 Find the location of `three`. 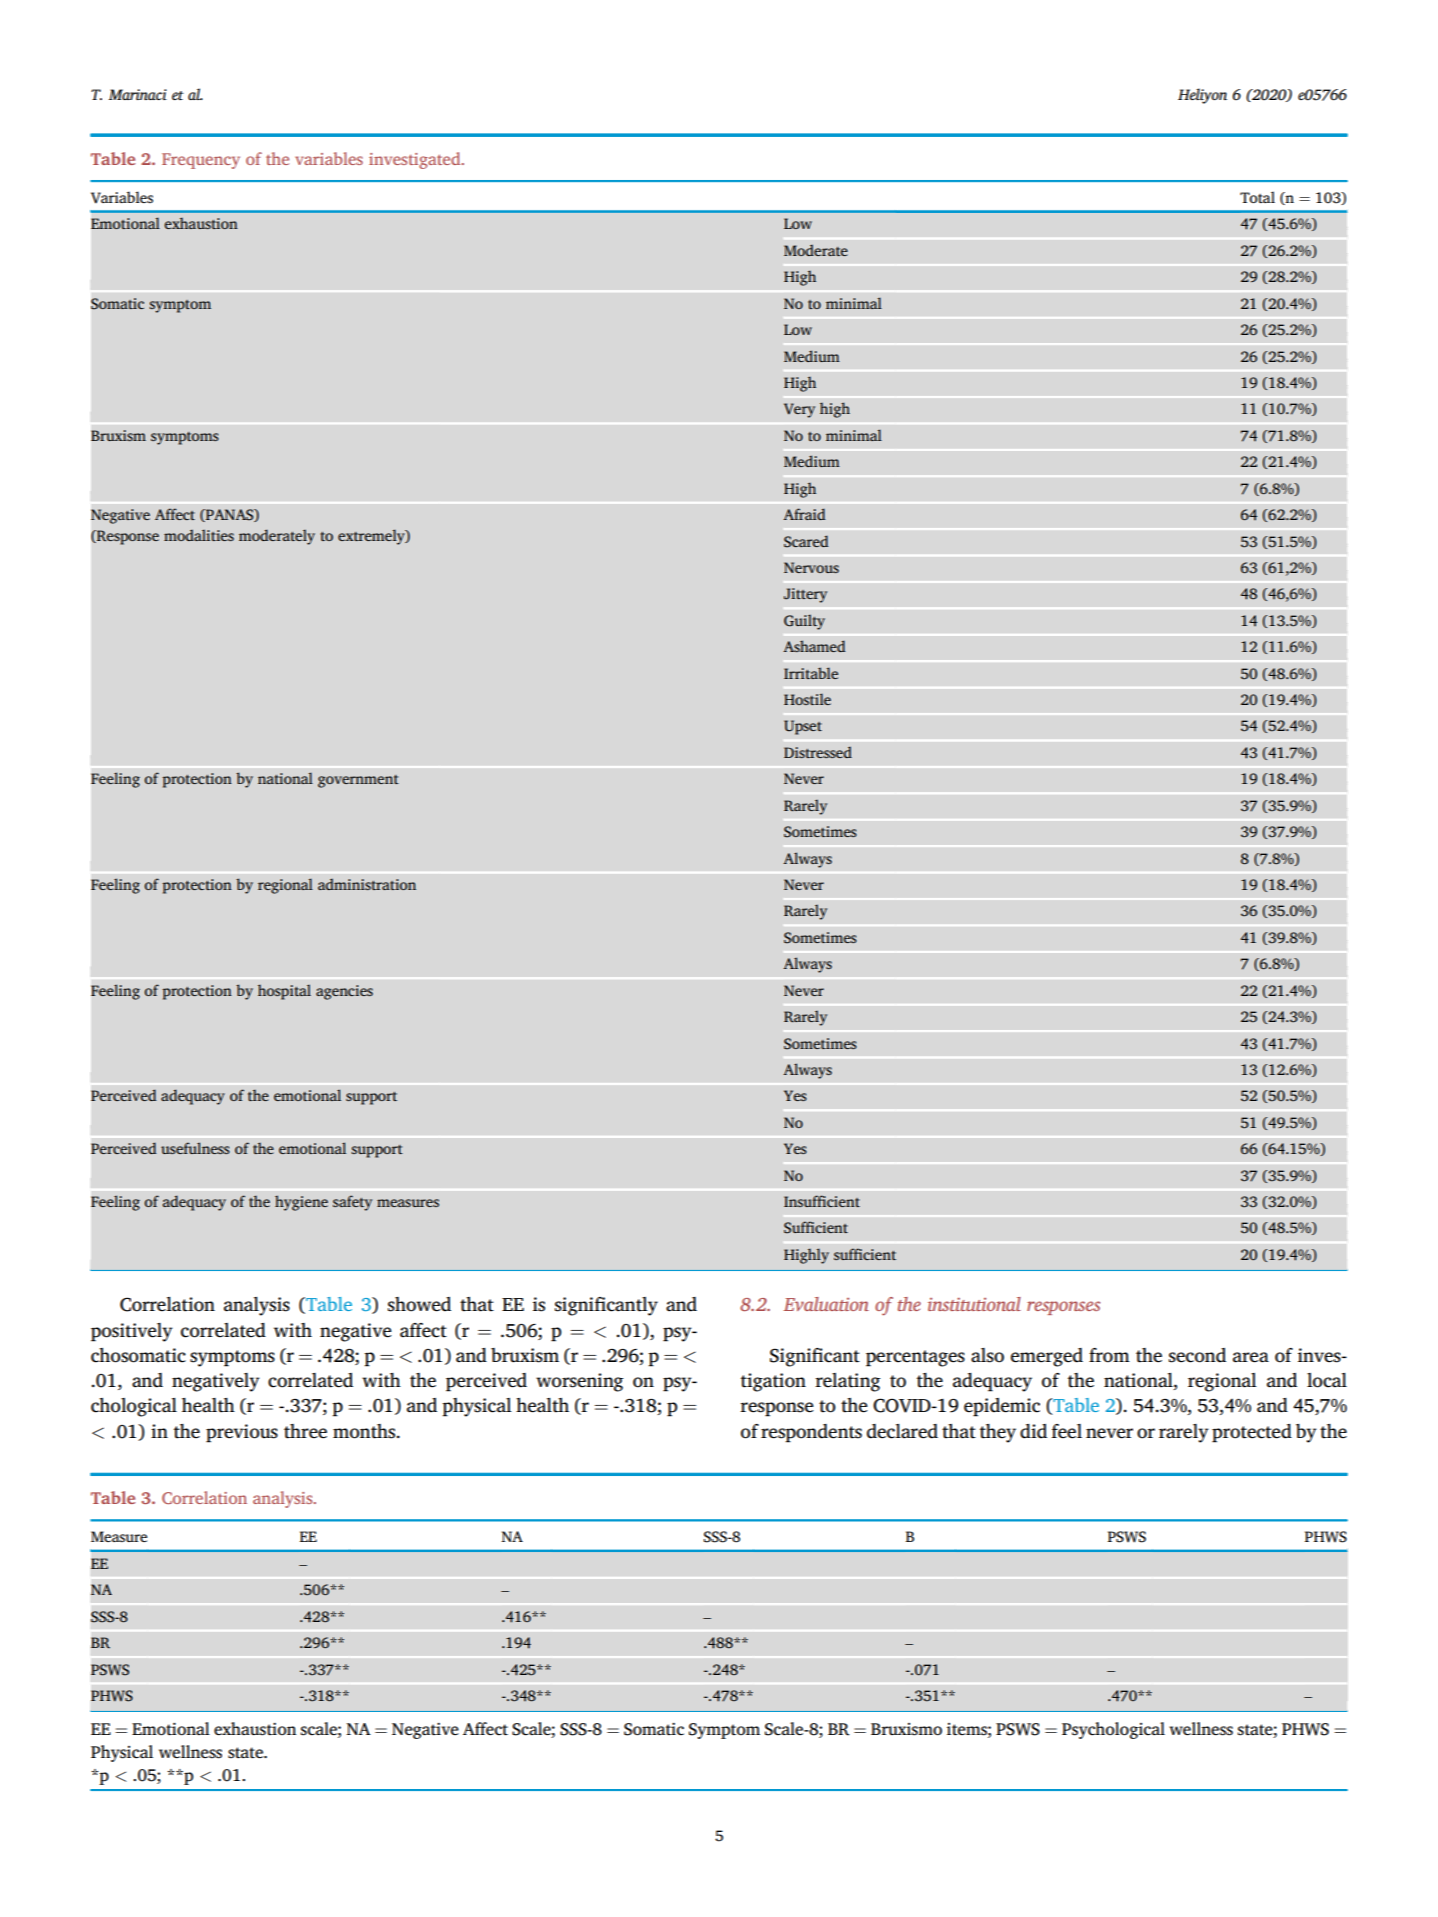

three is located at coordinates (305, 1431).
